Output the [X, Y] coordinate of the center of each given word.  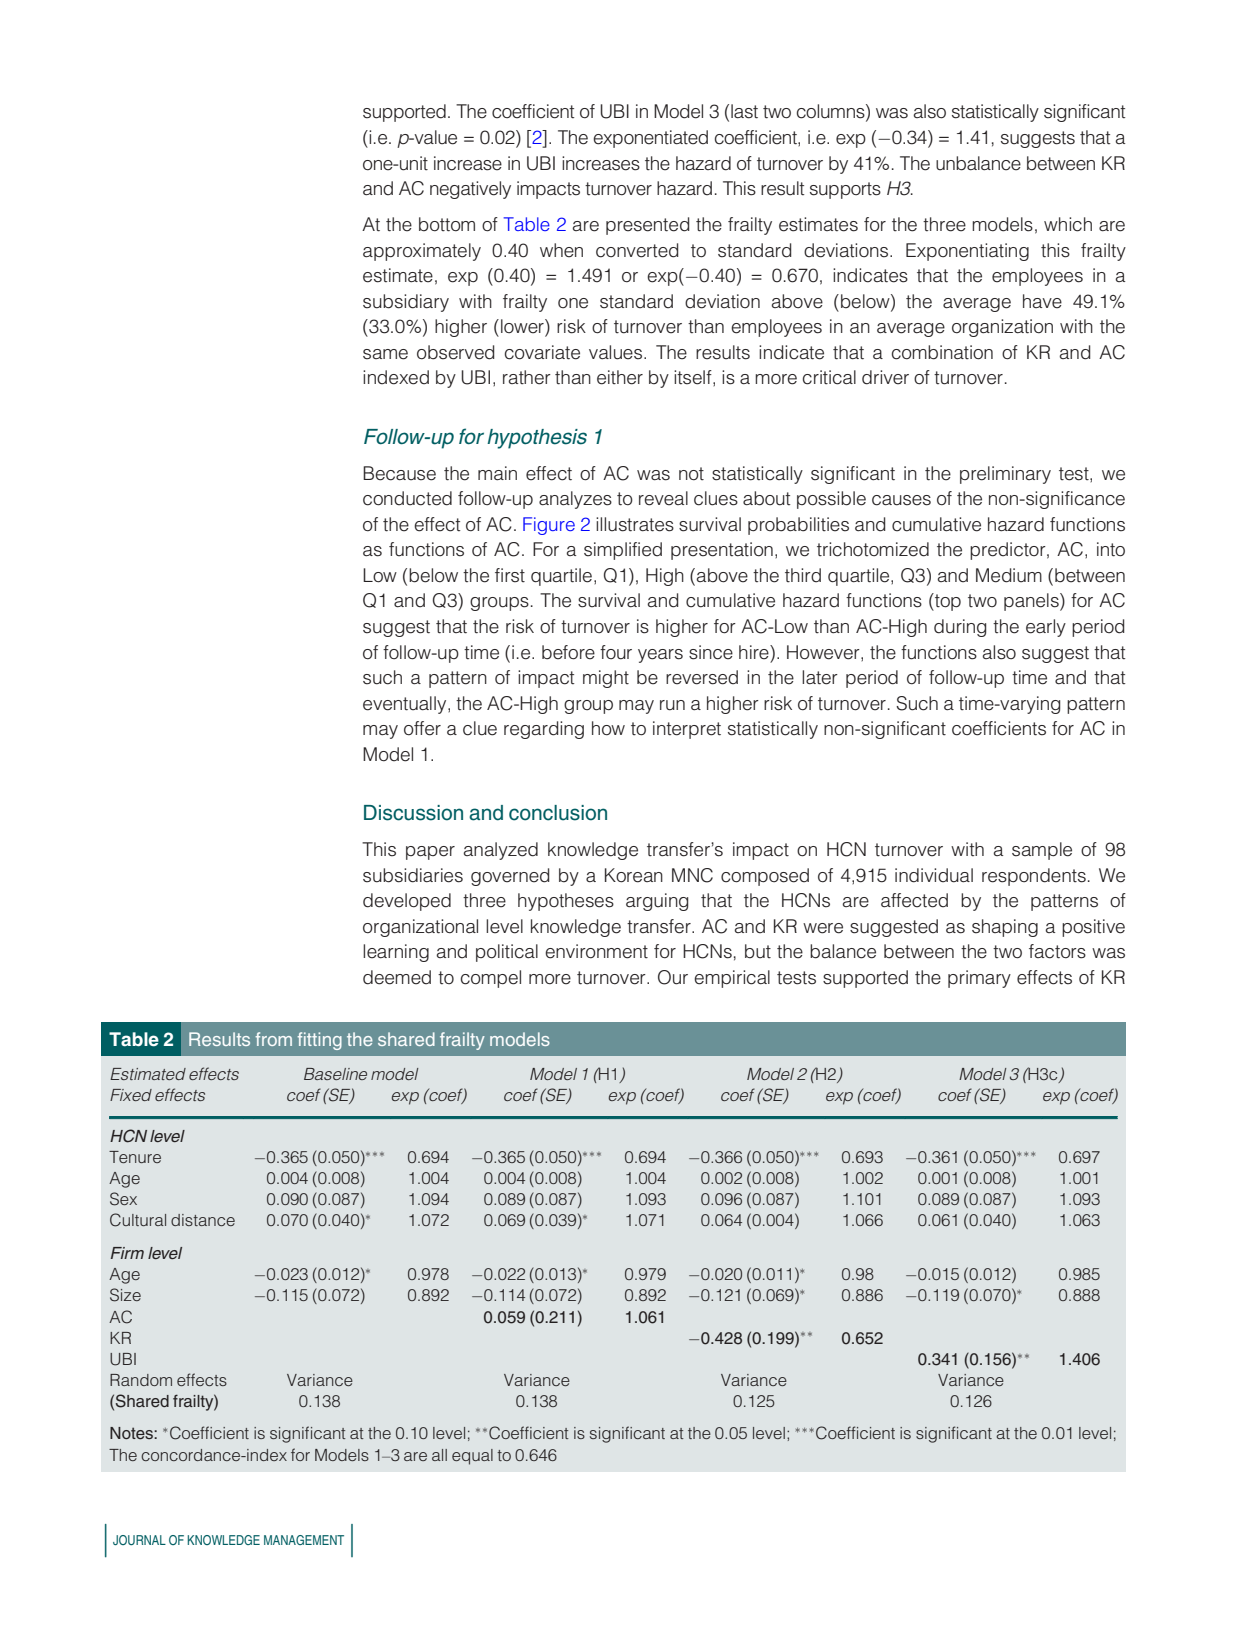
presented [647, 226]
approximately [422, 252]
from [274, 1039]
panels [1032, 602]
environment [596, 951]
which [1068, 224]
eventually [406, 705]
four [616, 652]
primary [979, 979]
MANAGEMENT [304, 1540]
